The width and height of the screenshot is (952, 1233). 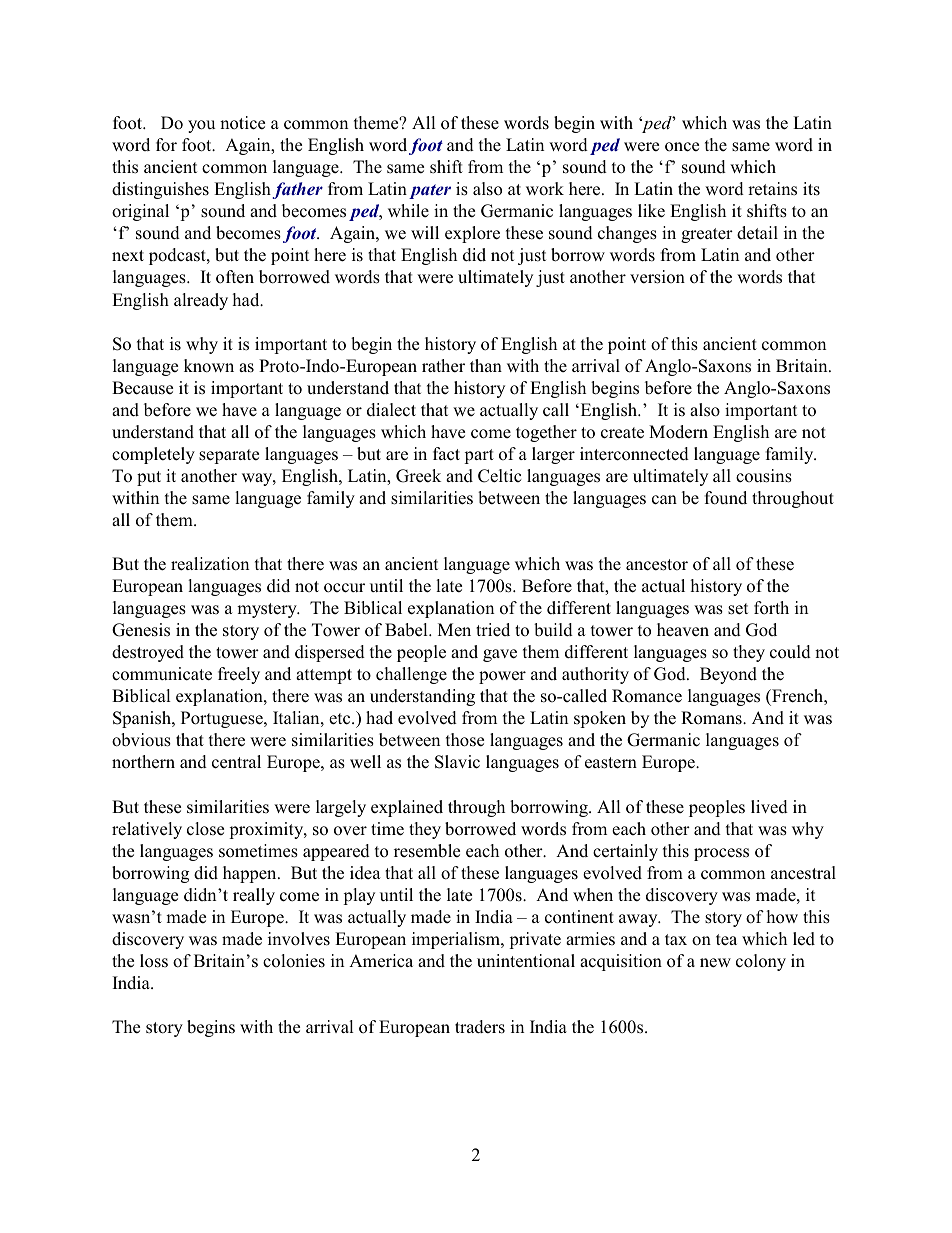 I want to click on traders, so click(x=480, y=1027).
